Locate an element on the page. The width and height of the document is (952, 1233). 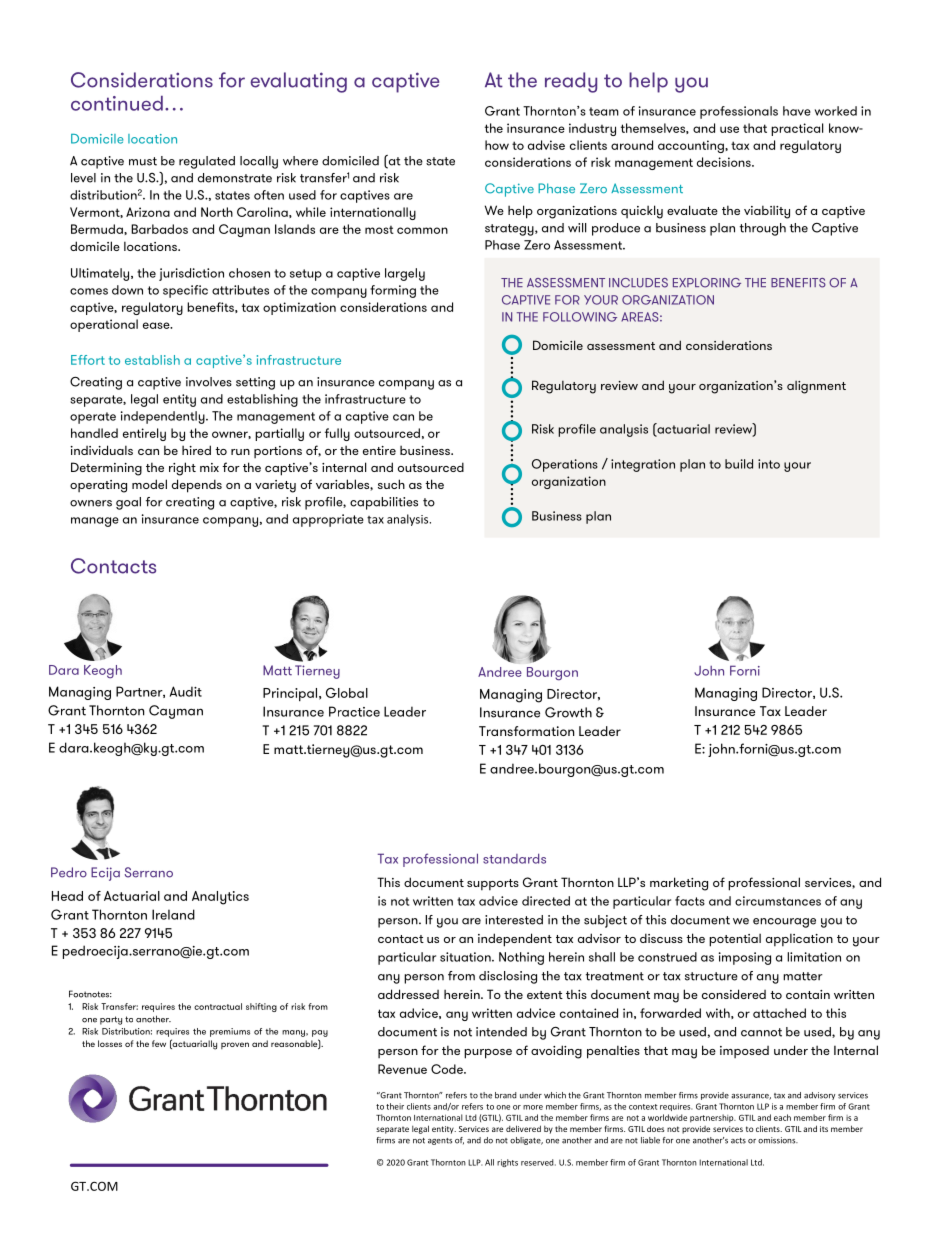
build is located at coordinates (739, 464).
